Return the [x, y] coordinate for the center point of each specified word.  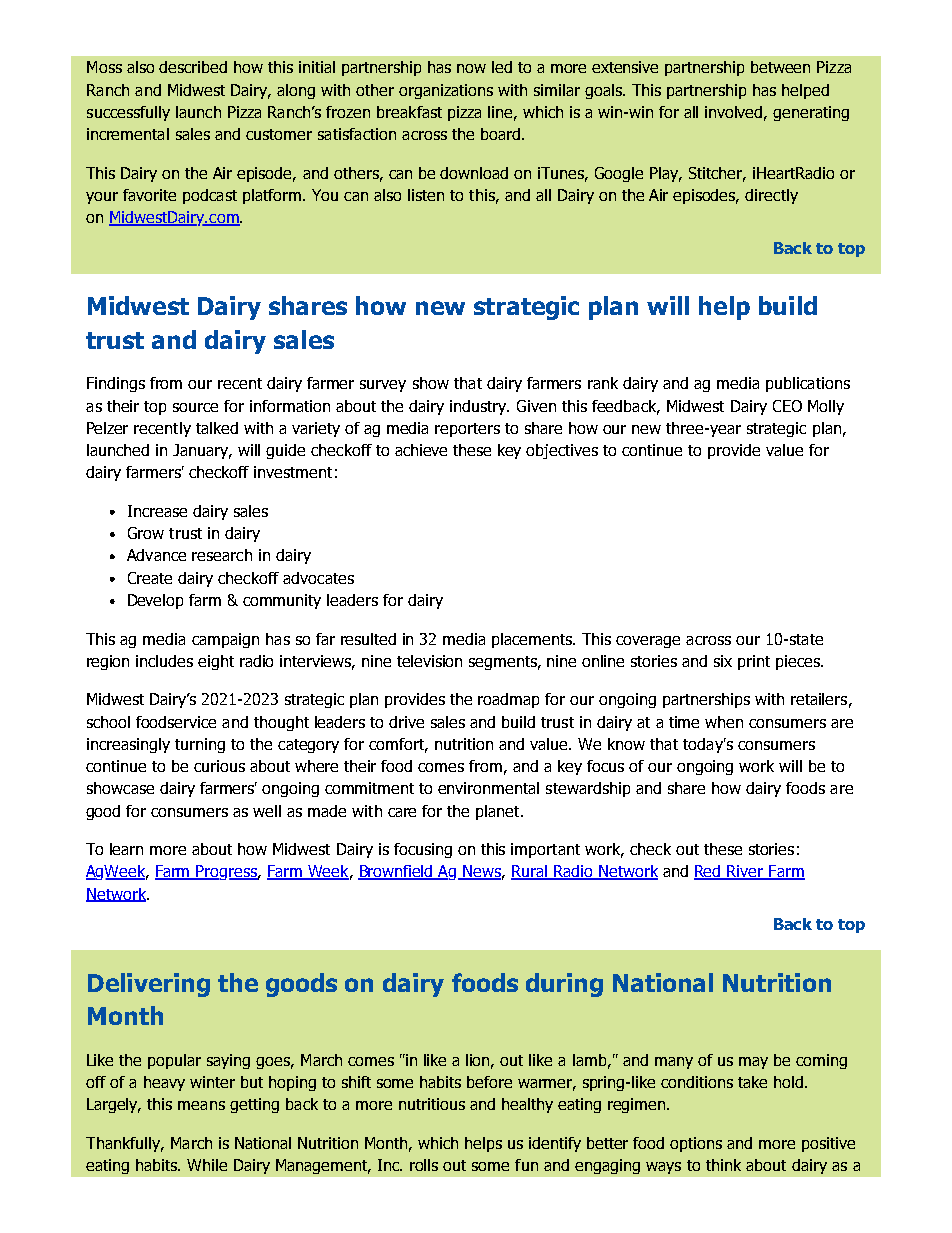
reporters [467, 430]
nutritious [432, 1104]
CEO [787, 406]
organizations [446, 91]
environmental [488, 788]
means [201, 1105]
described [193, 67]
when [724, 722]
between [780, 67]
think [723, 1165]
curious [219, 766]
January [202, 451]
